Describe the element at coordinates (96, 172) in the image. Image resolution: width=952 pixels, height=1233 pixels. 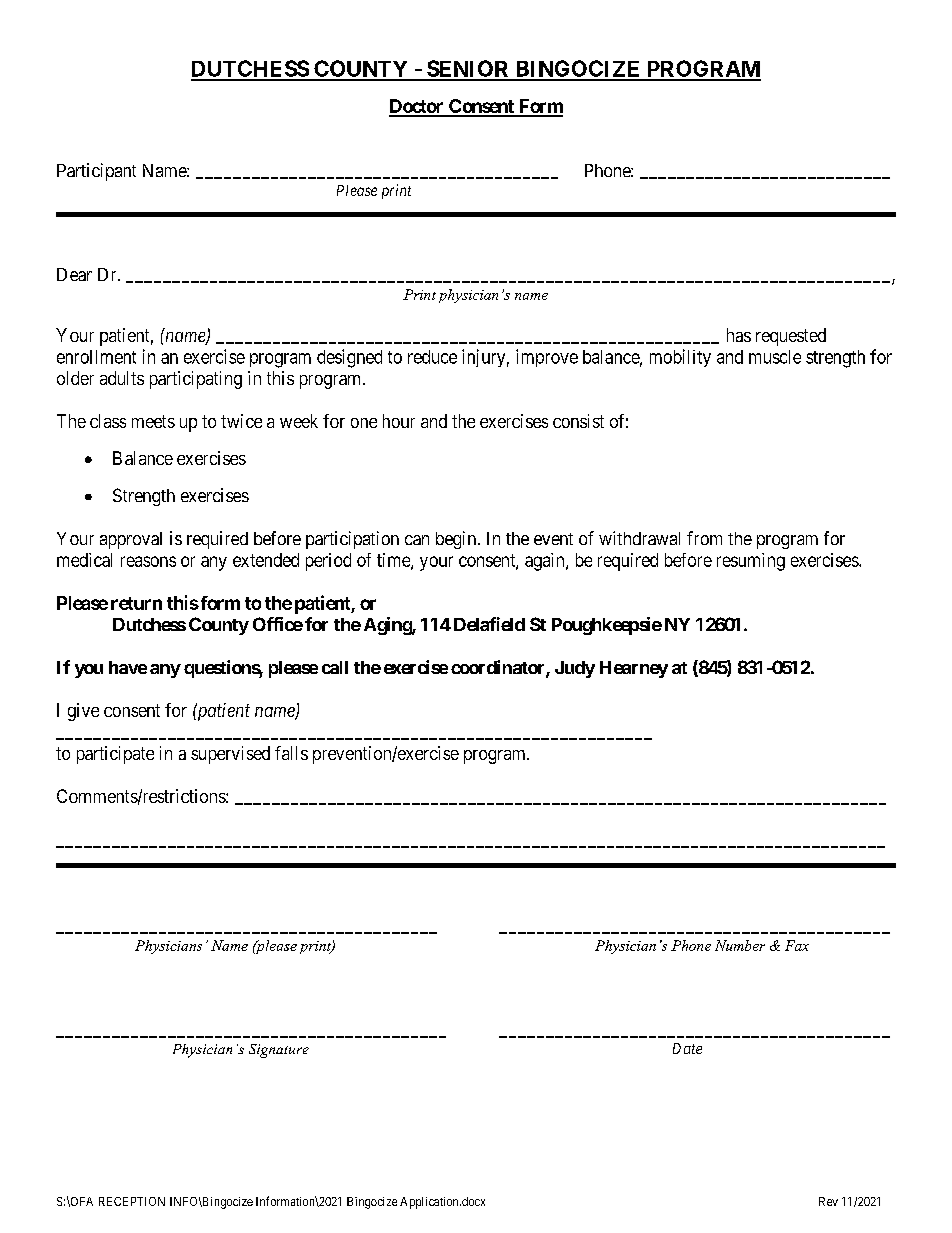
I see `Participant` at that location.
